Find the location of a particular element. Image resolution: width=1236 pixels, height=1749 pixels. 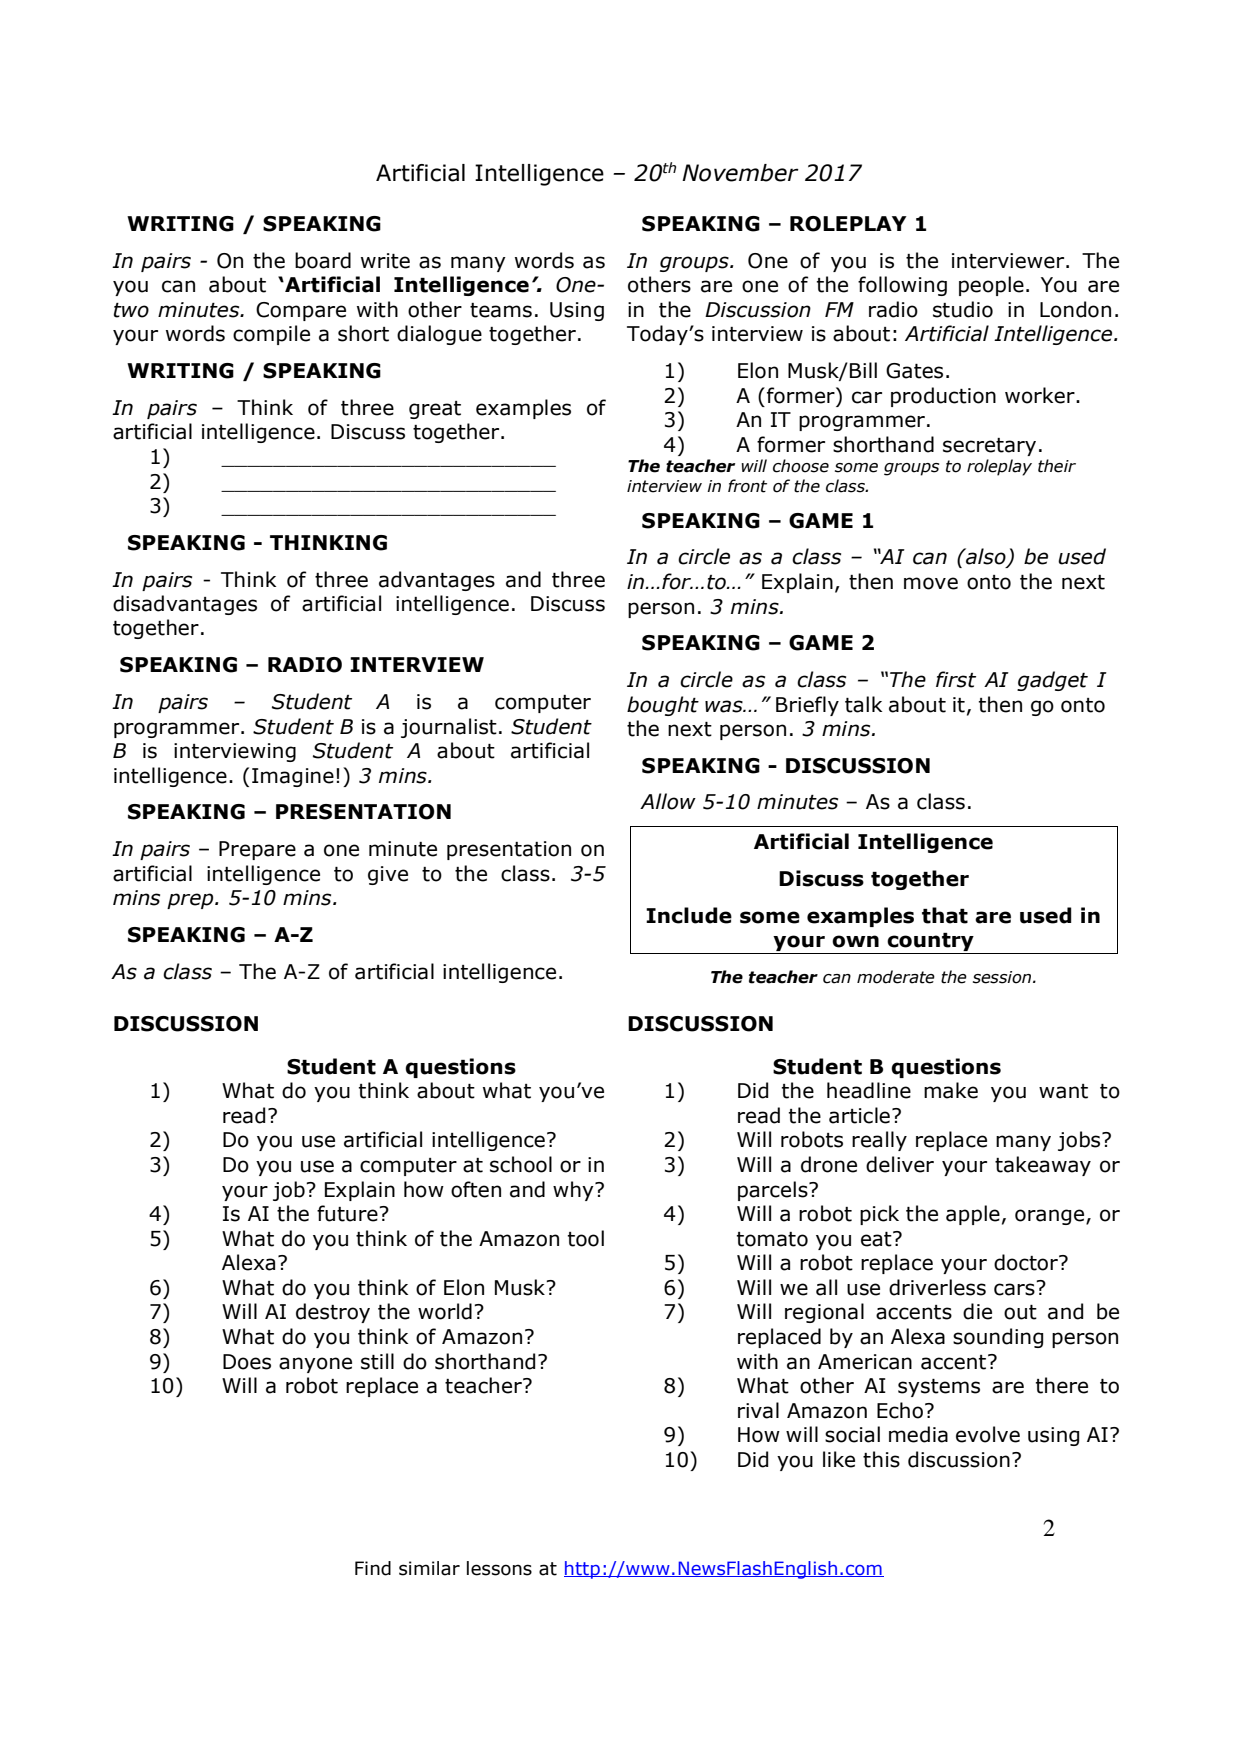

people is located at coordinates (991, 286).
